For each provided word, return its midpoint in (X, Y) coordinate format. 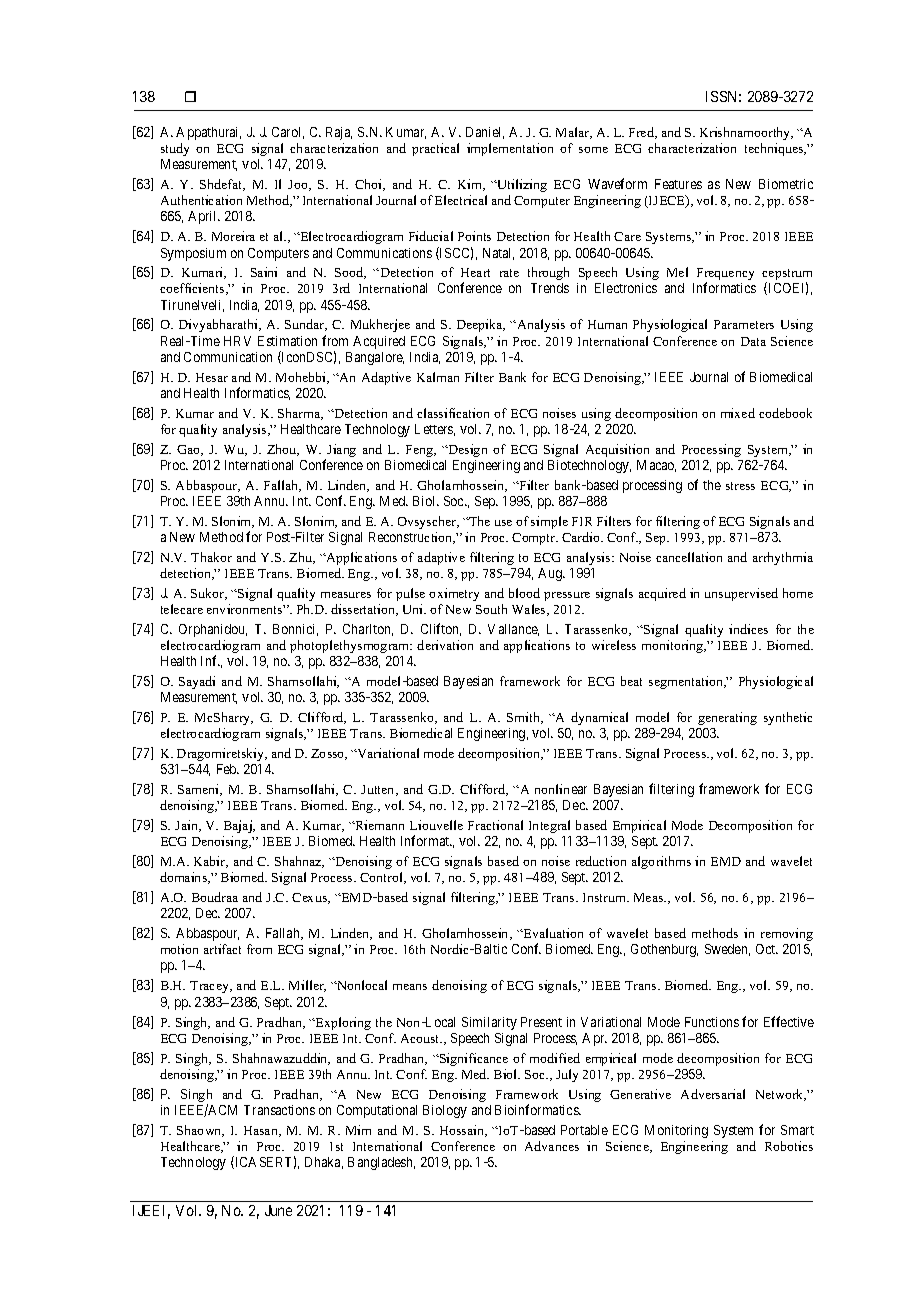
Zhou (283, 450)
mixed (738, 413)
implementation (510, 149)
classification (453, 413)
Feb (228, 769)
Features (678, 184)
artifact (222, 949)
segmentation (687, 682)
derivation (445, 645)
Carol (288, 133)
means (410, 987)
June (278, 1210)
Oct (767, 949)
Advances (552, 1146)
